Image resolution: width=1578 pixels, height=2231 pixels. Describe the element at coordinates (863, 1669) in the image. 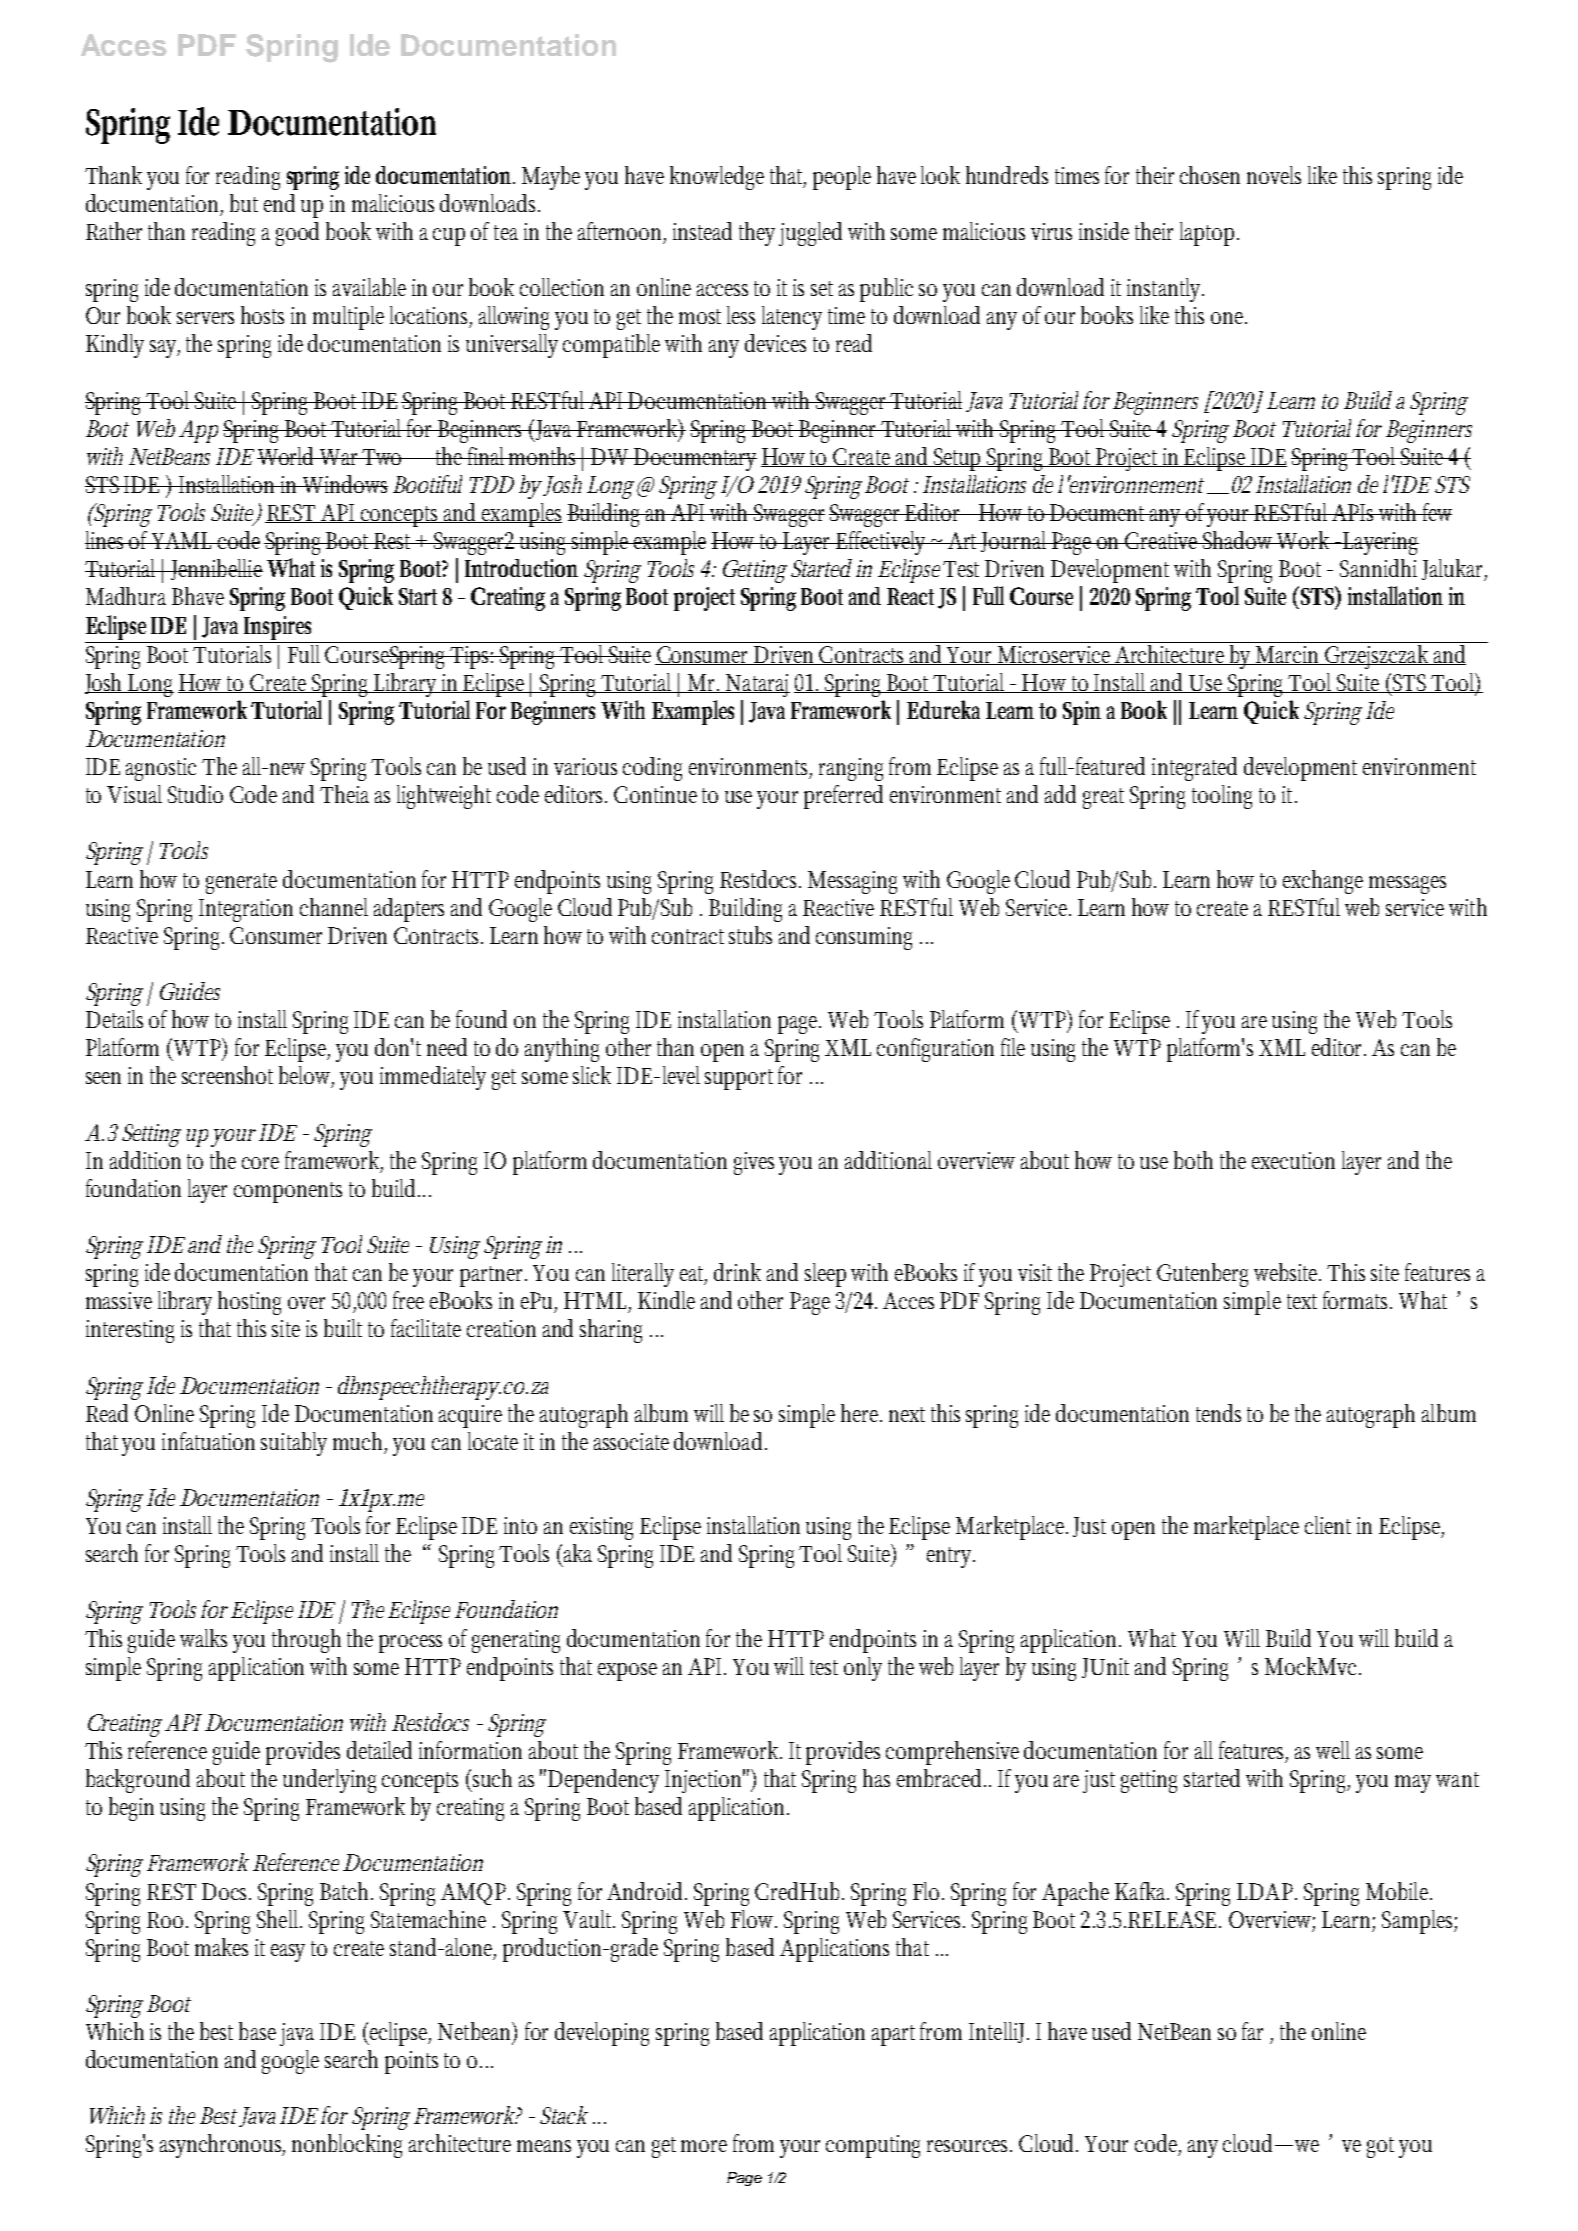

I see `only` at that location.
